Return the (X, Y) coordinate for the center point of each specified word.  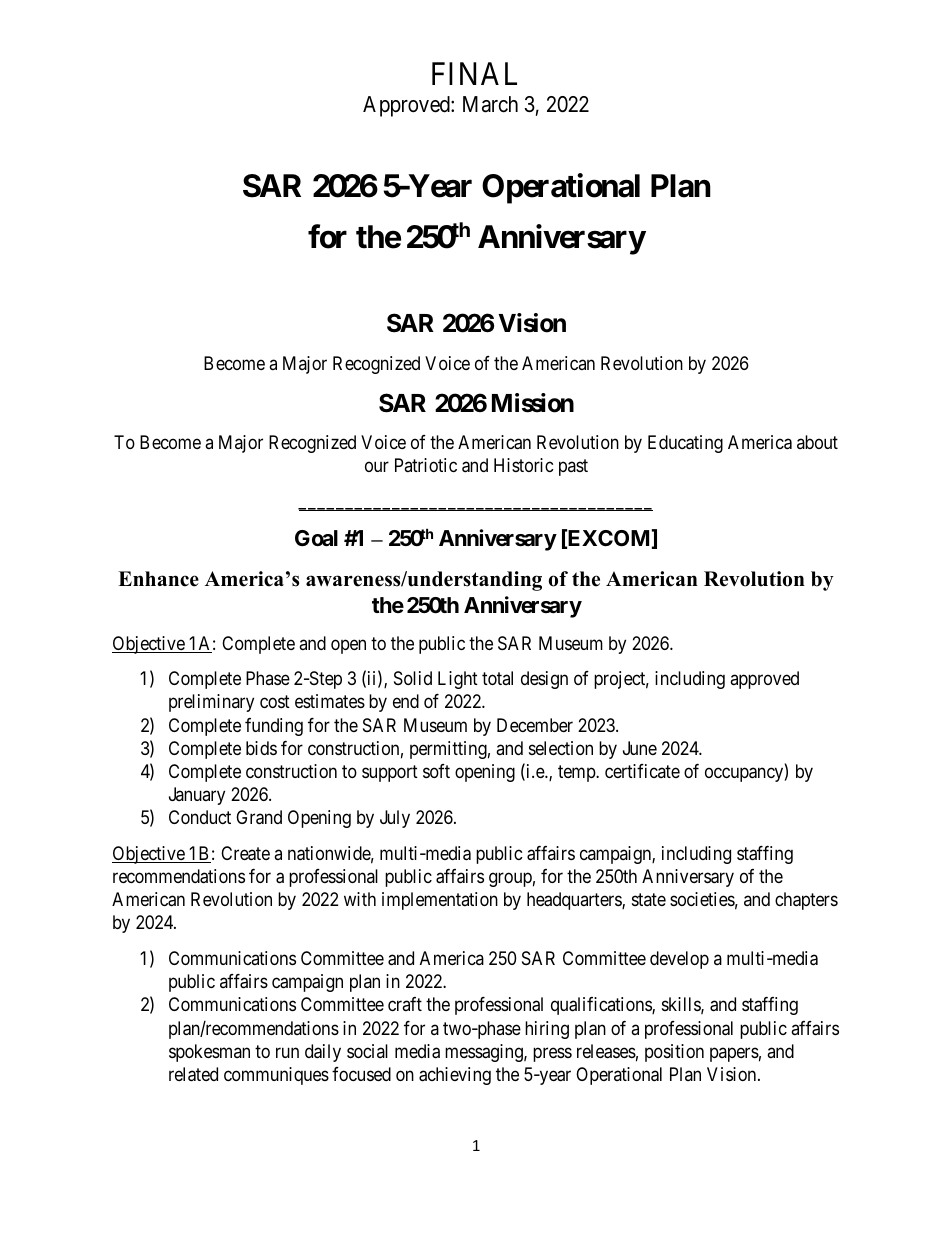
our (377, 467)
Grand (259, 817)
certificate (642, 771)
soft (436, 771)
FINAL (474, 73)
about (817, 442)
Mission (533, 403)
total (497, 678)
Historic (524, 465)
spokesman (209, 1053)
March (490, 104)
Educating (685, 444)
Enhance (158, 579)
